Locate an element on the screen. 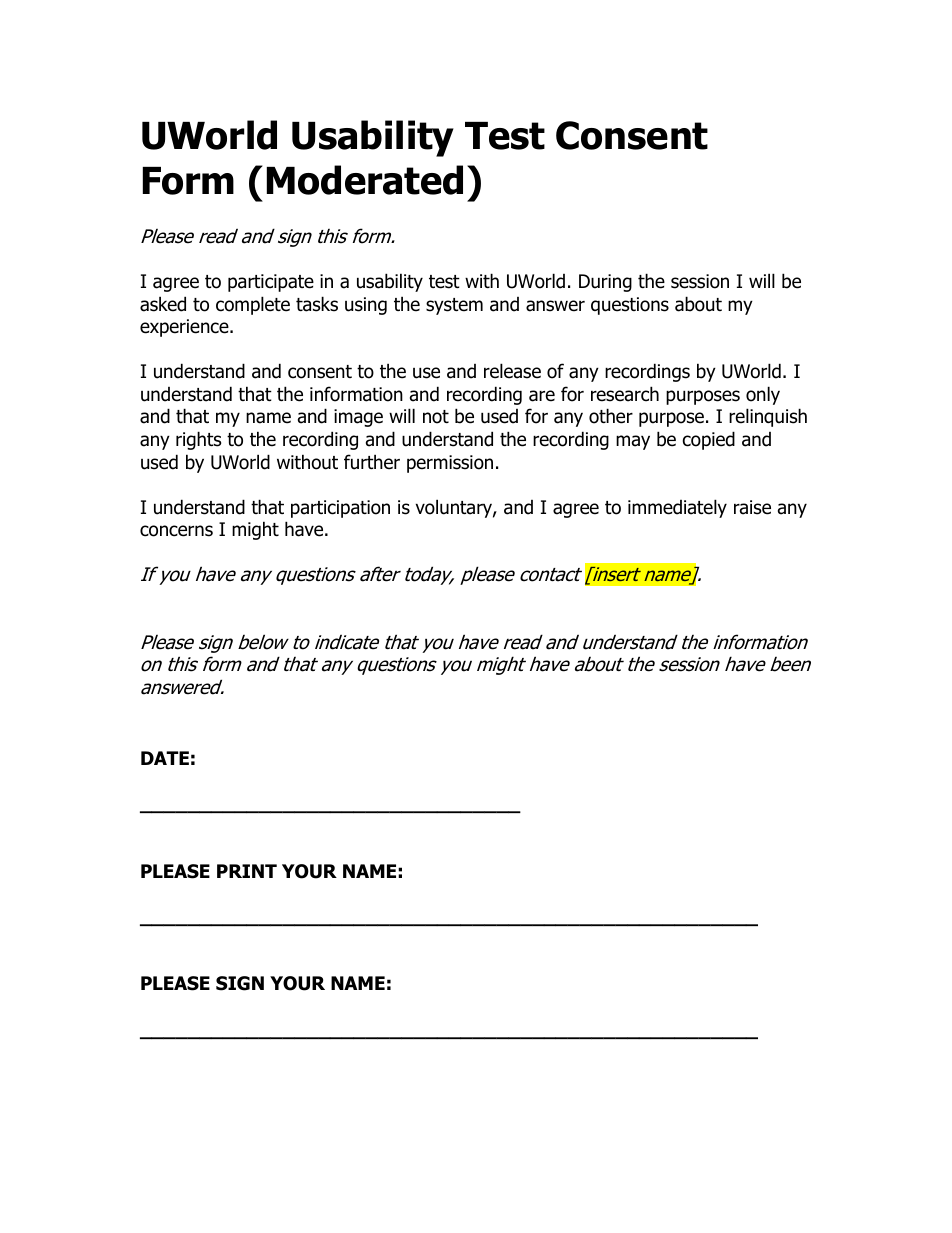  DATE is located at coordinates (165, 758).
